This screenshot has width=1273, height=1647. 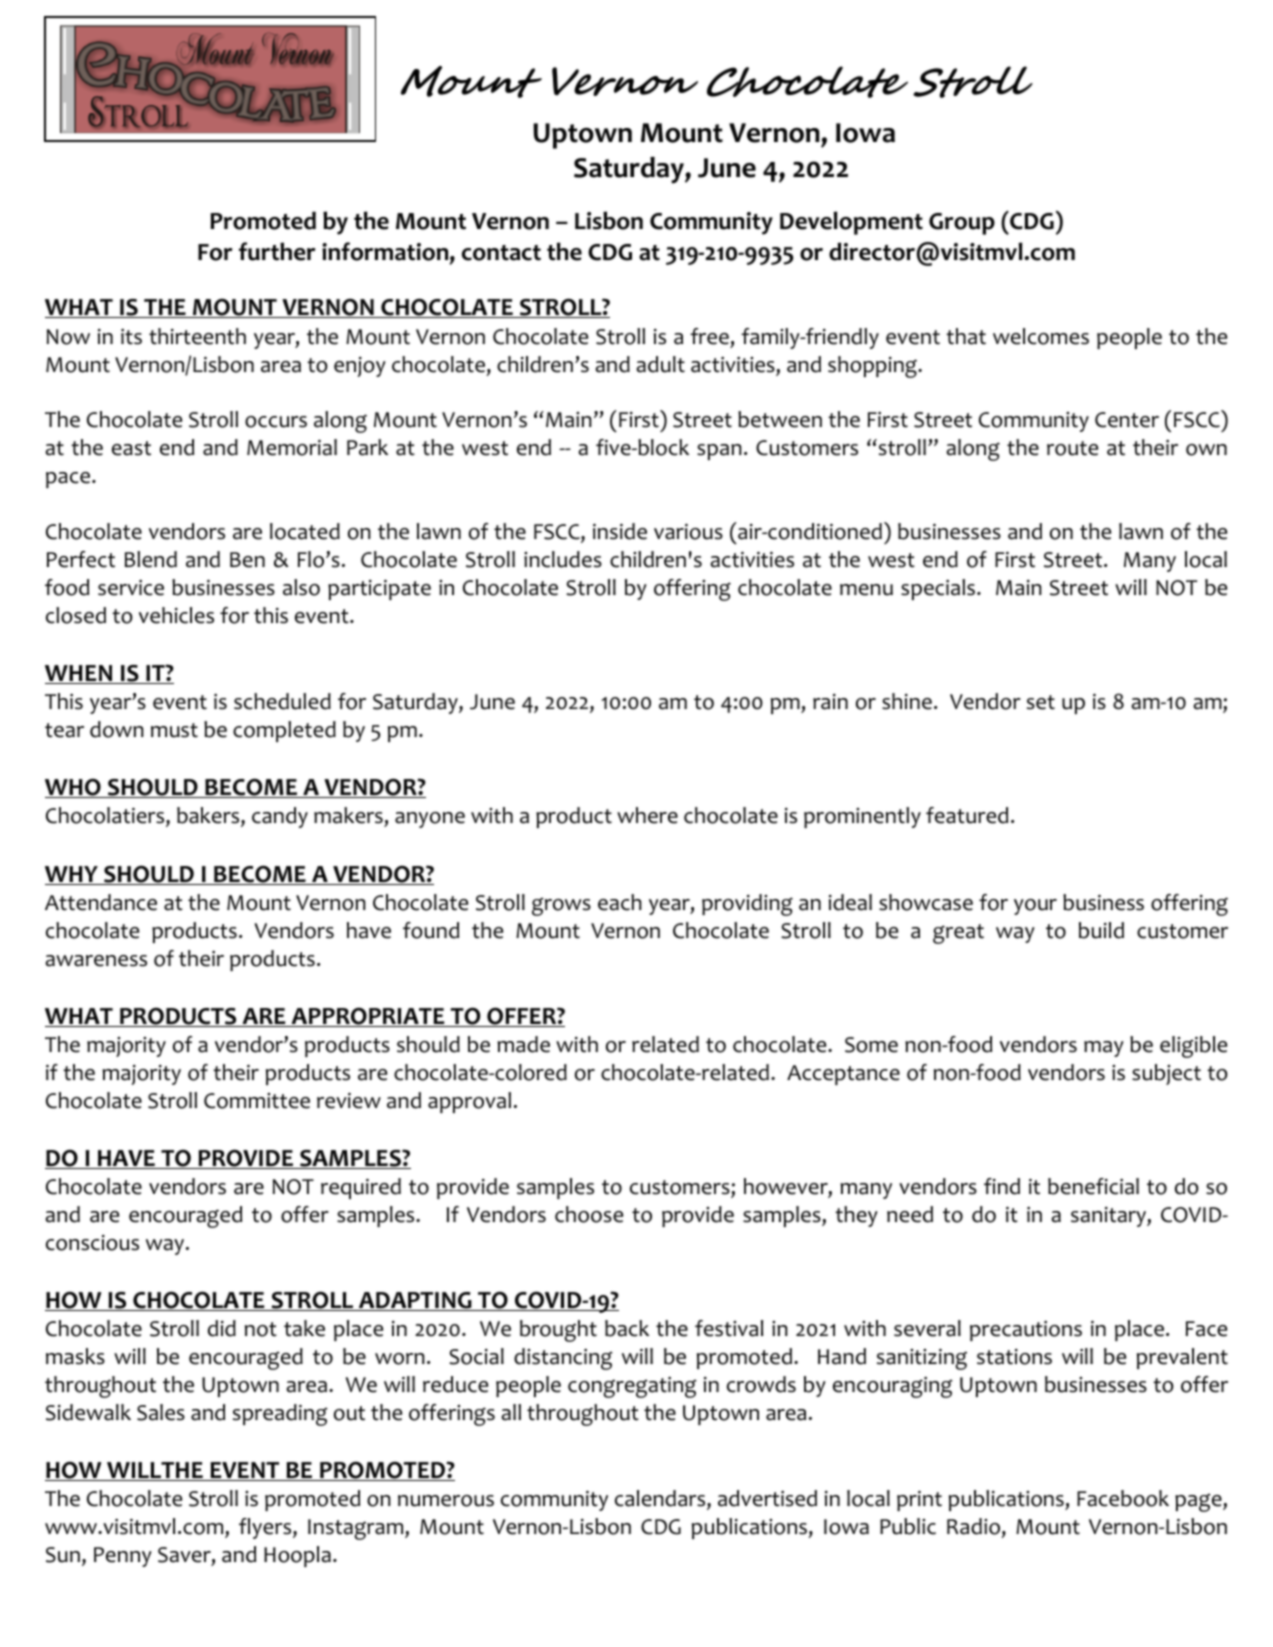 I want to click on contact, so click(x=501, y=253).
